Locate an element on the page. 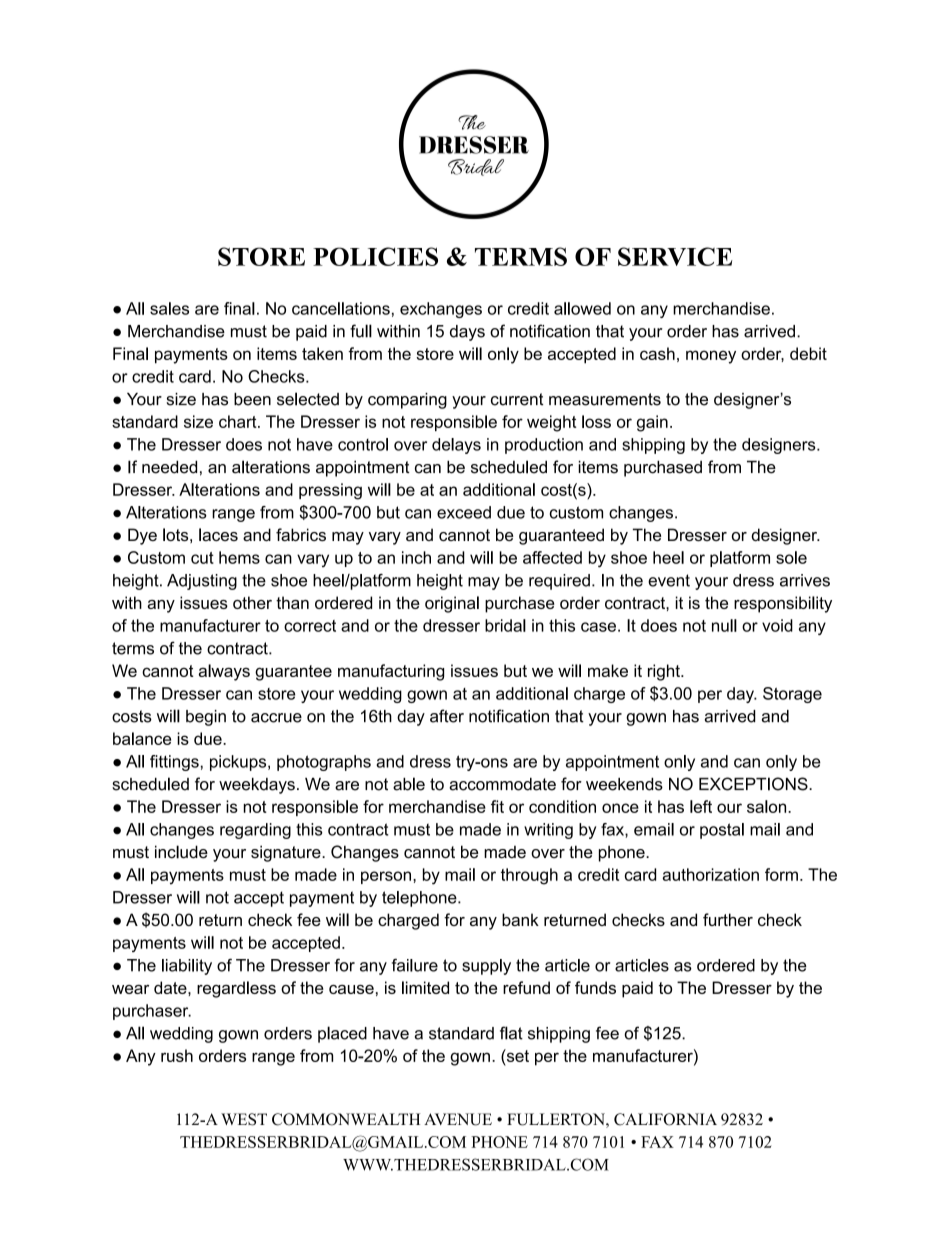 The image size is (952, 1233). sales is located at coordinates (169, 308).
